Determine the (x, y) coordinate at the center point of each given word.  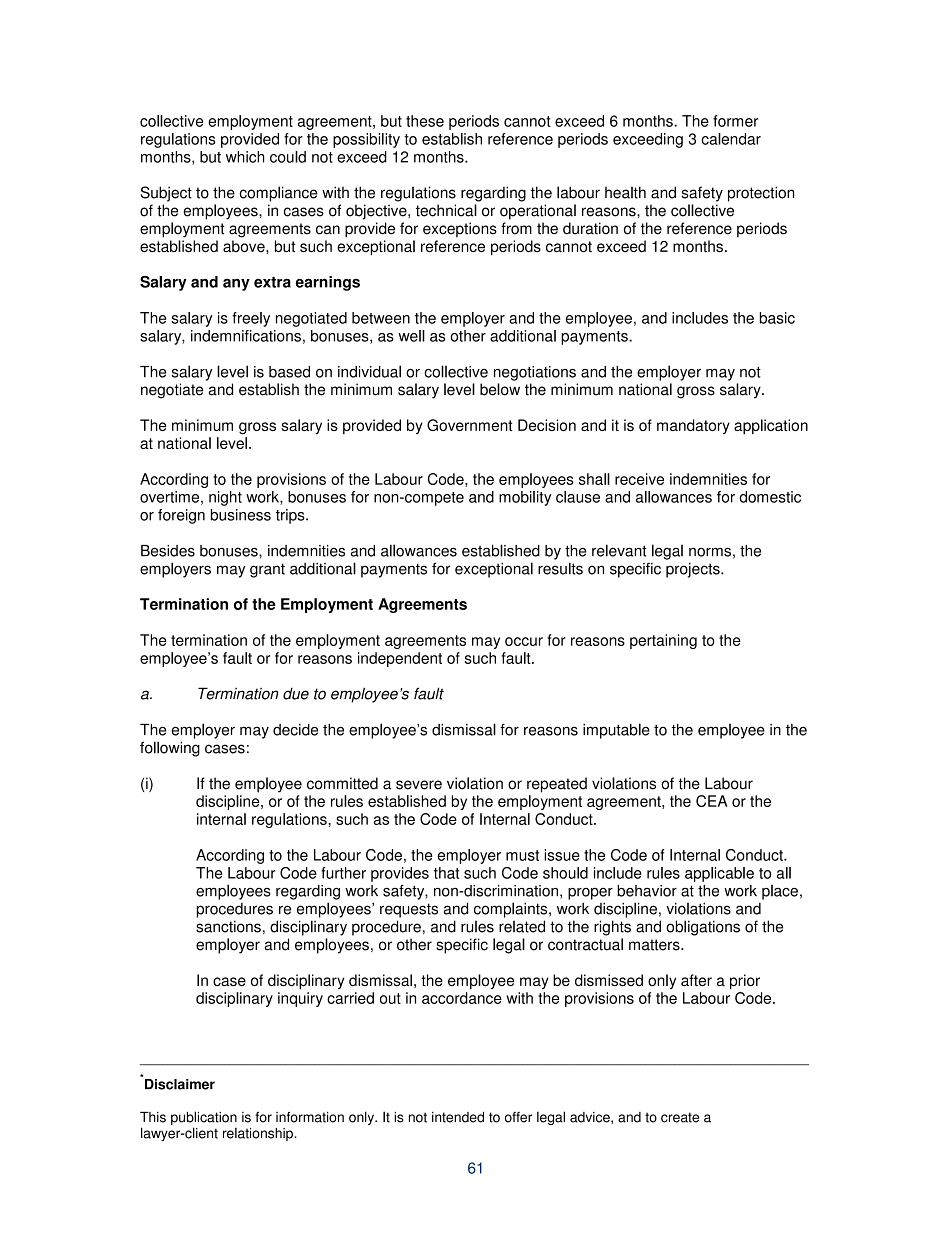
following (170, 749)
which (245, 157)
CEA (712, 801)
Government (470, 425)
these (425, 121)
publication (204, 1119)
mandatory (693, 426)
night (225, 498)
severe (419, 785)
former (735, 121)
